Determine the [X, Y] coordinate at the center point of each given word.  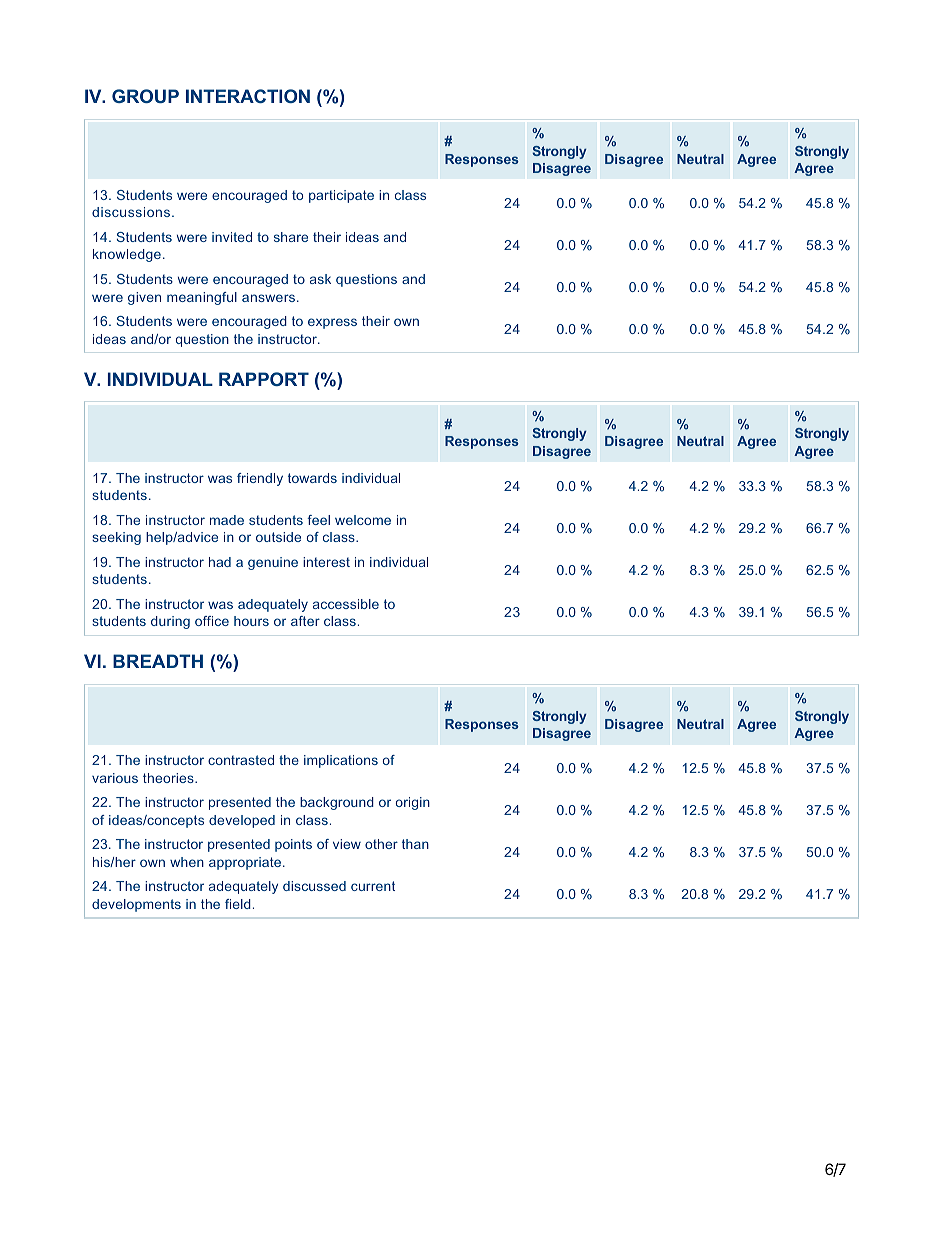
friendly [260, 479]
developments [136, 905]
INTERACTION [248, 96]
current [373, 886]
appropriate [246, 863]
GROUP [145, 96]
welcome [363, 520]
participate [341, 196]
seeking [116, 538]
